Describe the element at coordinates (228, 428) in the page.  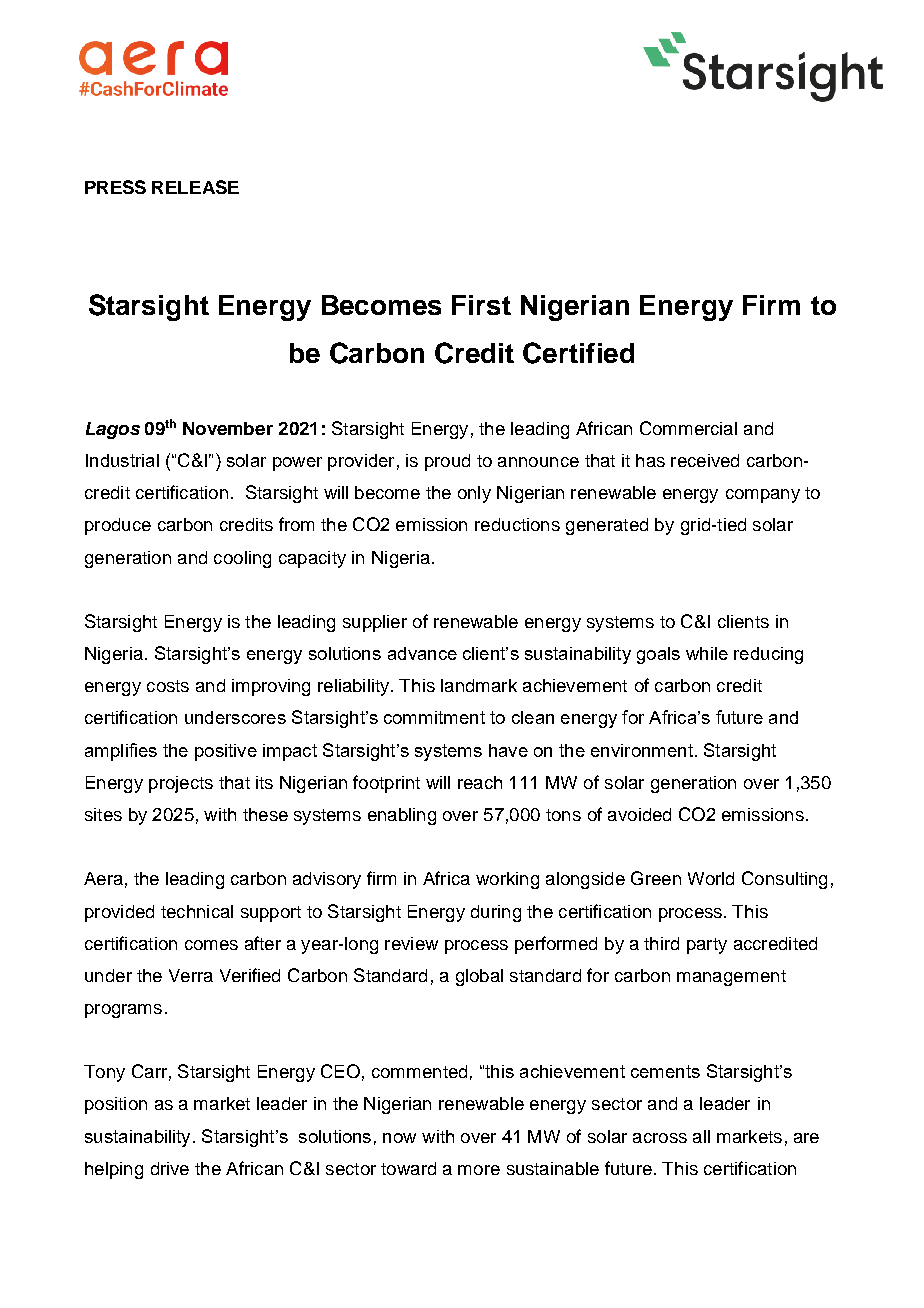
I see `November` at that location.
